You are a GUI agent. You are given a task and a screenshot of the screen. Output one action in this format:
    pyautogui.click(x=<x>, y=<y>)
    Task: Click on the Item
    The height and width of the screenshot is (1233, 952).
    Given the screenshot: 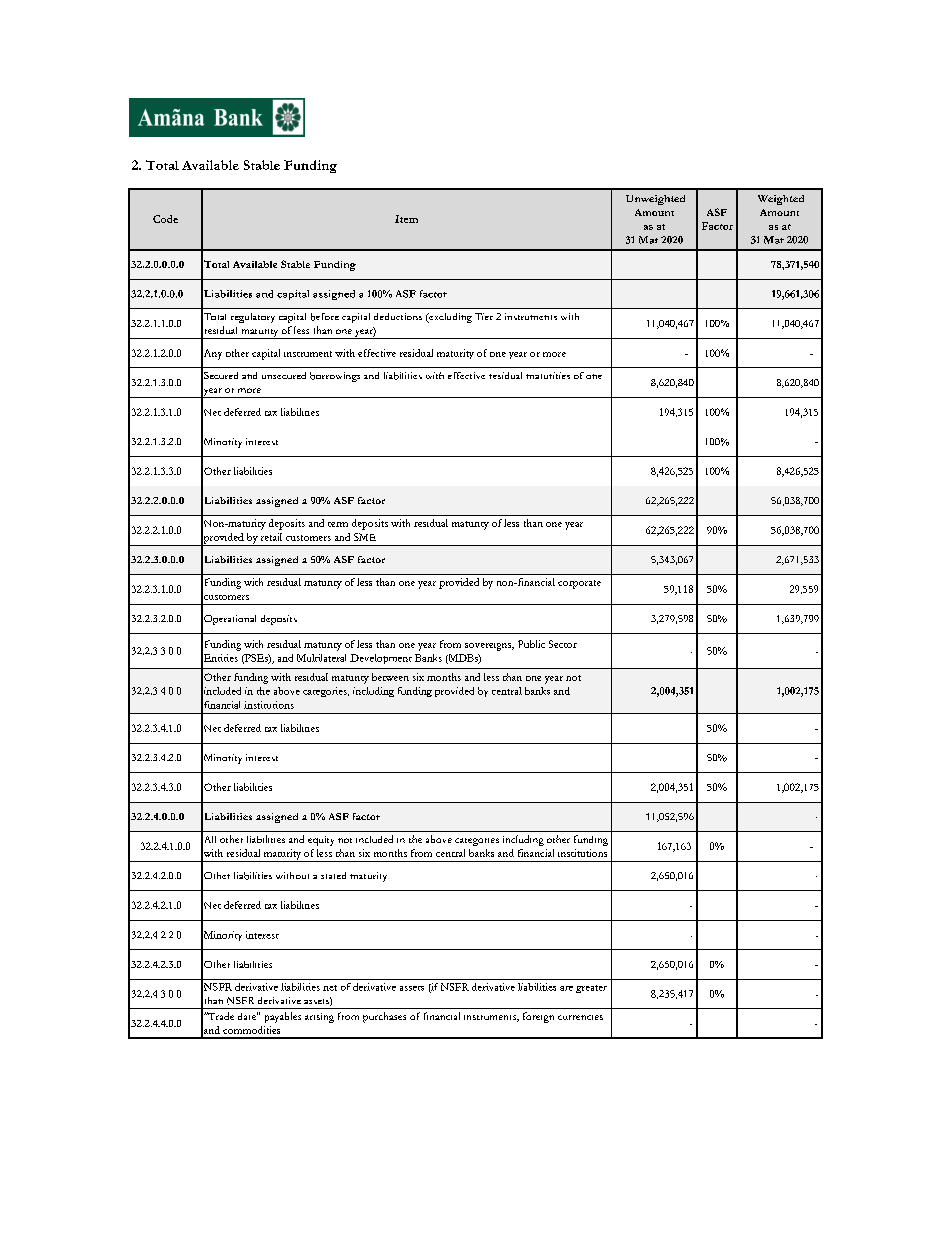 What is the action you would take?
    pyautogui.click(x=406, y=219)
